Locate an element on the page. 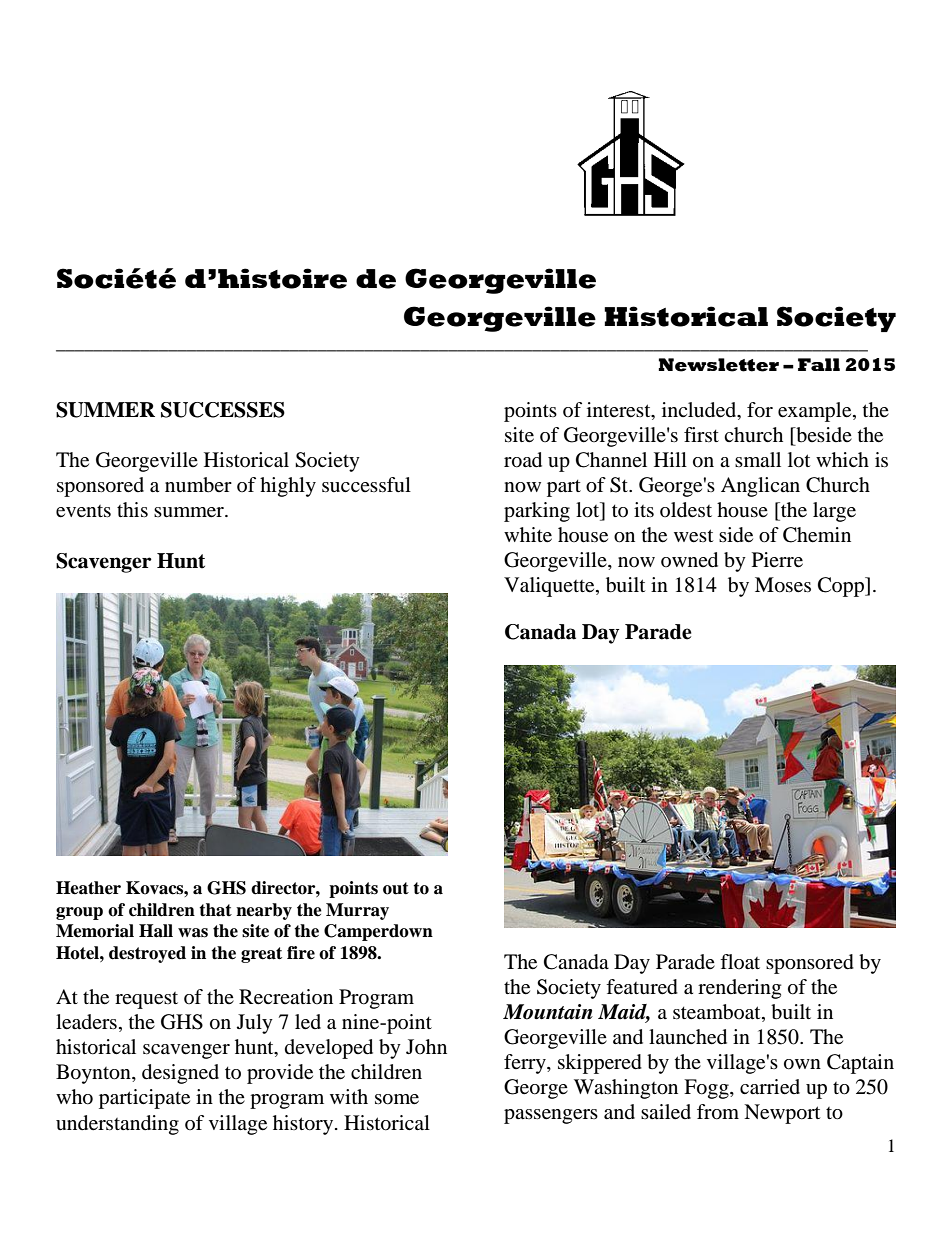  this is located at coordinates (132, 509).
